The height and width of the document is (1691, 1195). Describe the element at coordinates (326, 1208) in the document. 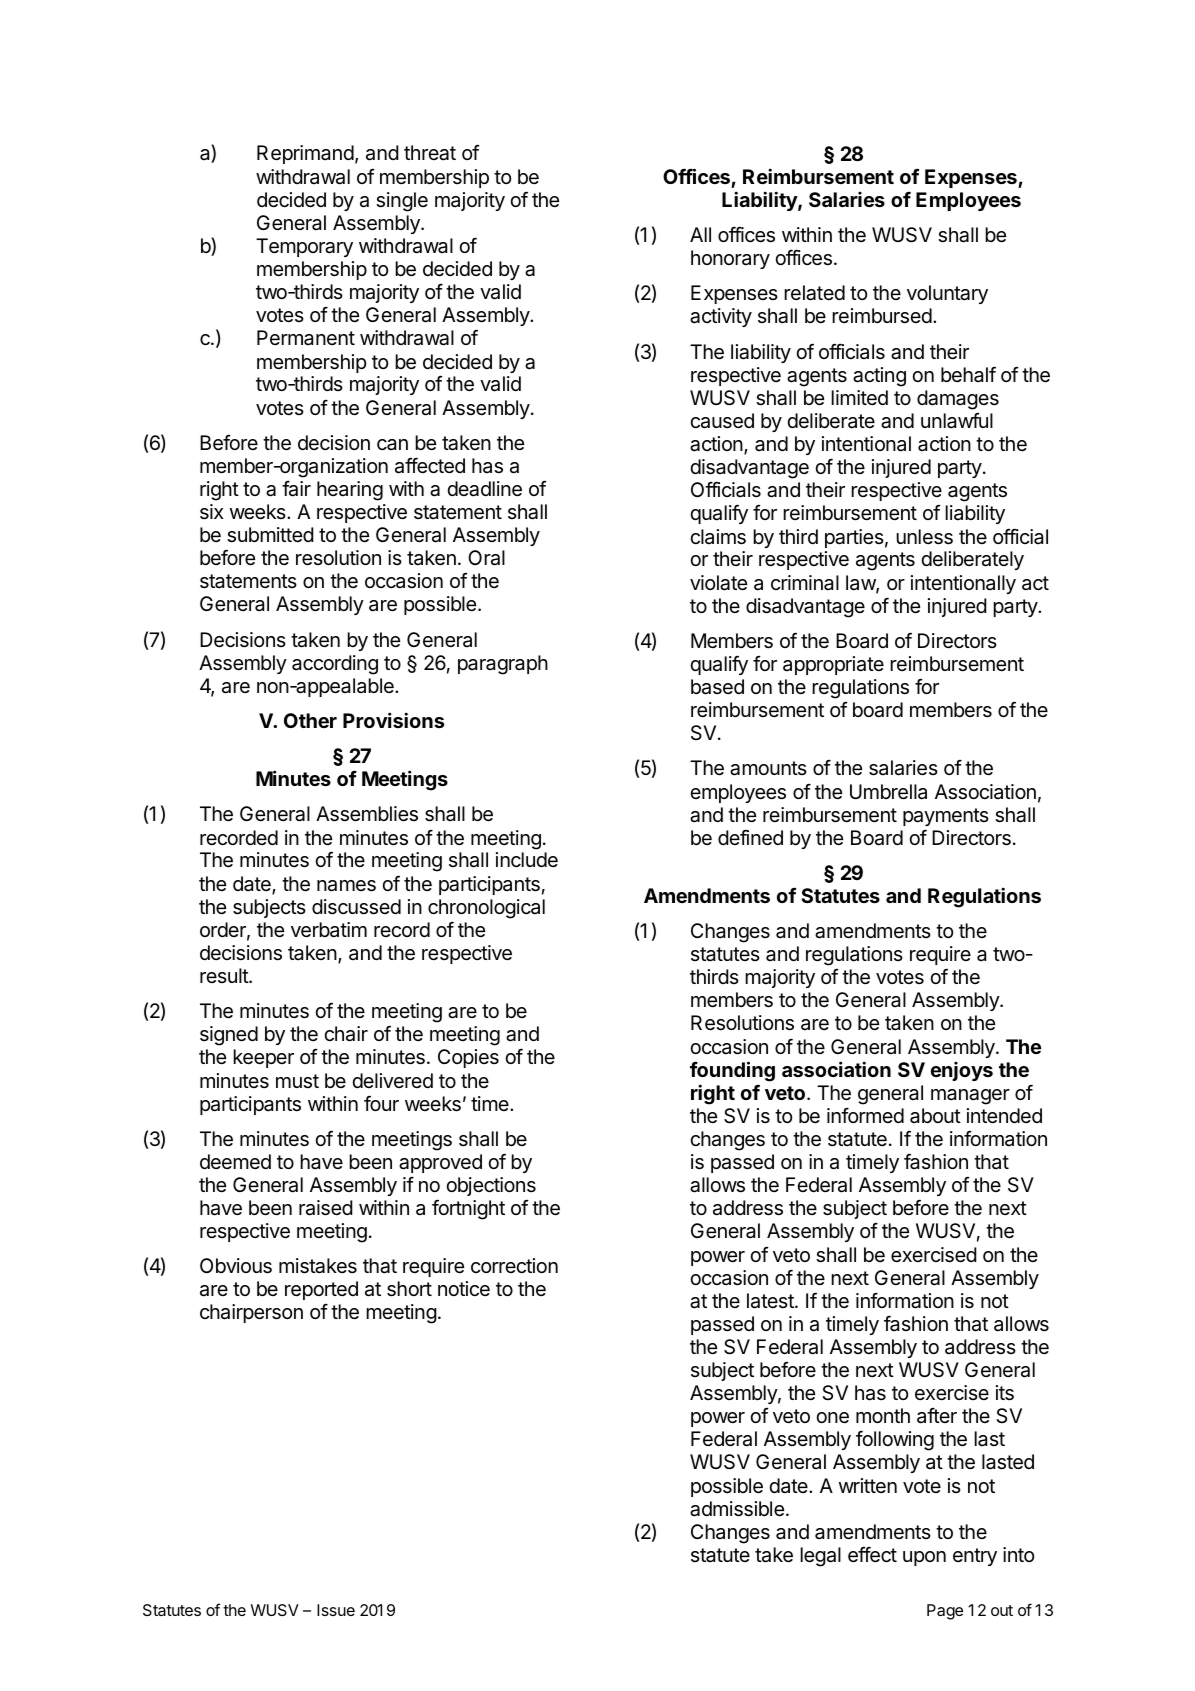

I see `raised` at that location.
